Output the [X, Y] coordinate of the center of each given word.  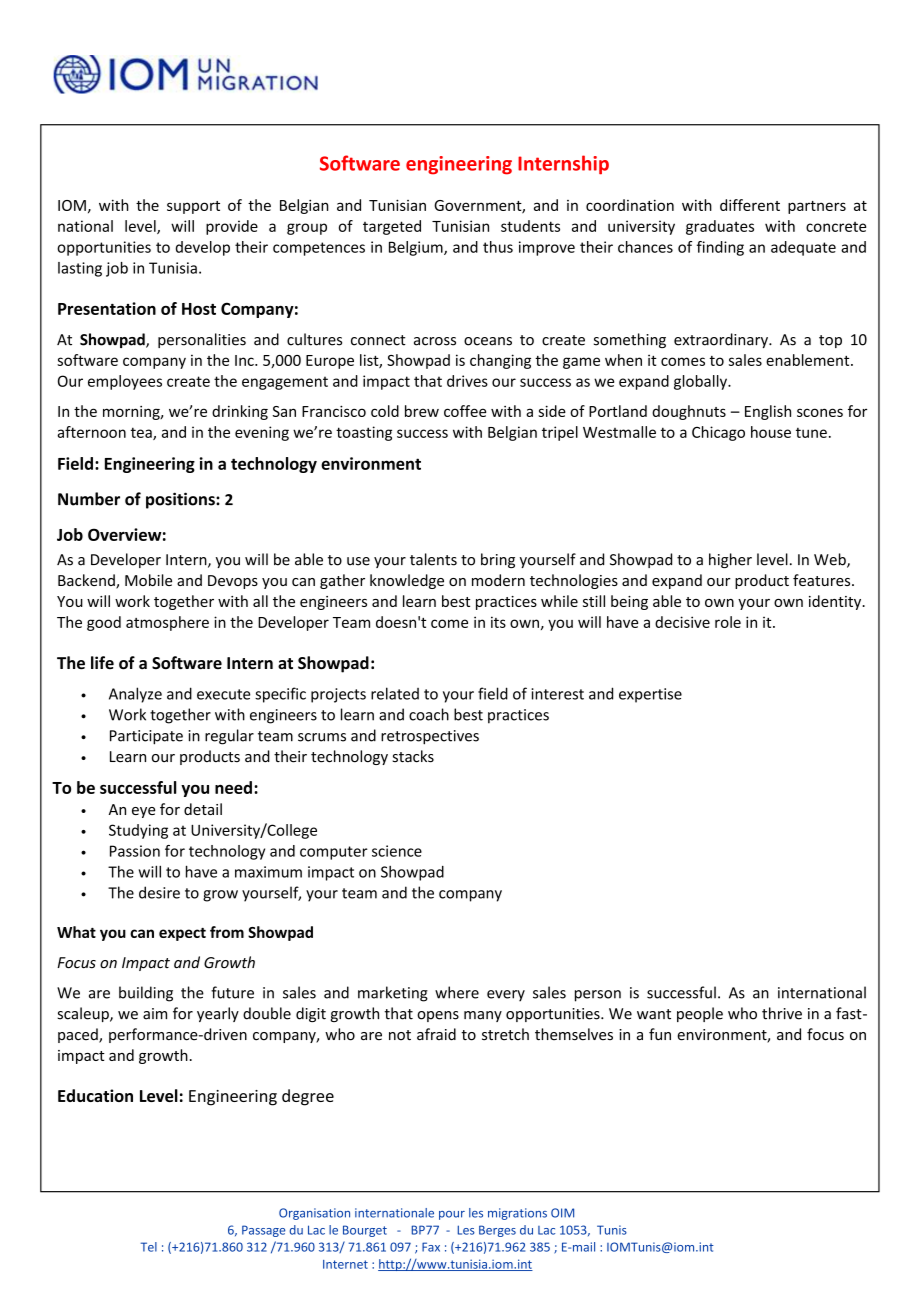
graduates [720, 227]
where [457, 992]
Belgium [417, 248]
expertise [650, 695]
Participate [146, 737]
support [193, 207]
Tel [149, 1247]
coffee [465, 411]
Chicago [718, 433]
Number [89, 499]
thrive [782, 1013]
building [146, 994]
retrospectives [430, 737]
